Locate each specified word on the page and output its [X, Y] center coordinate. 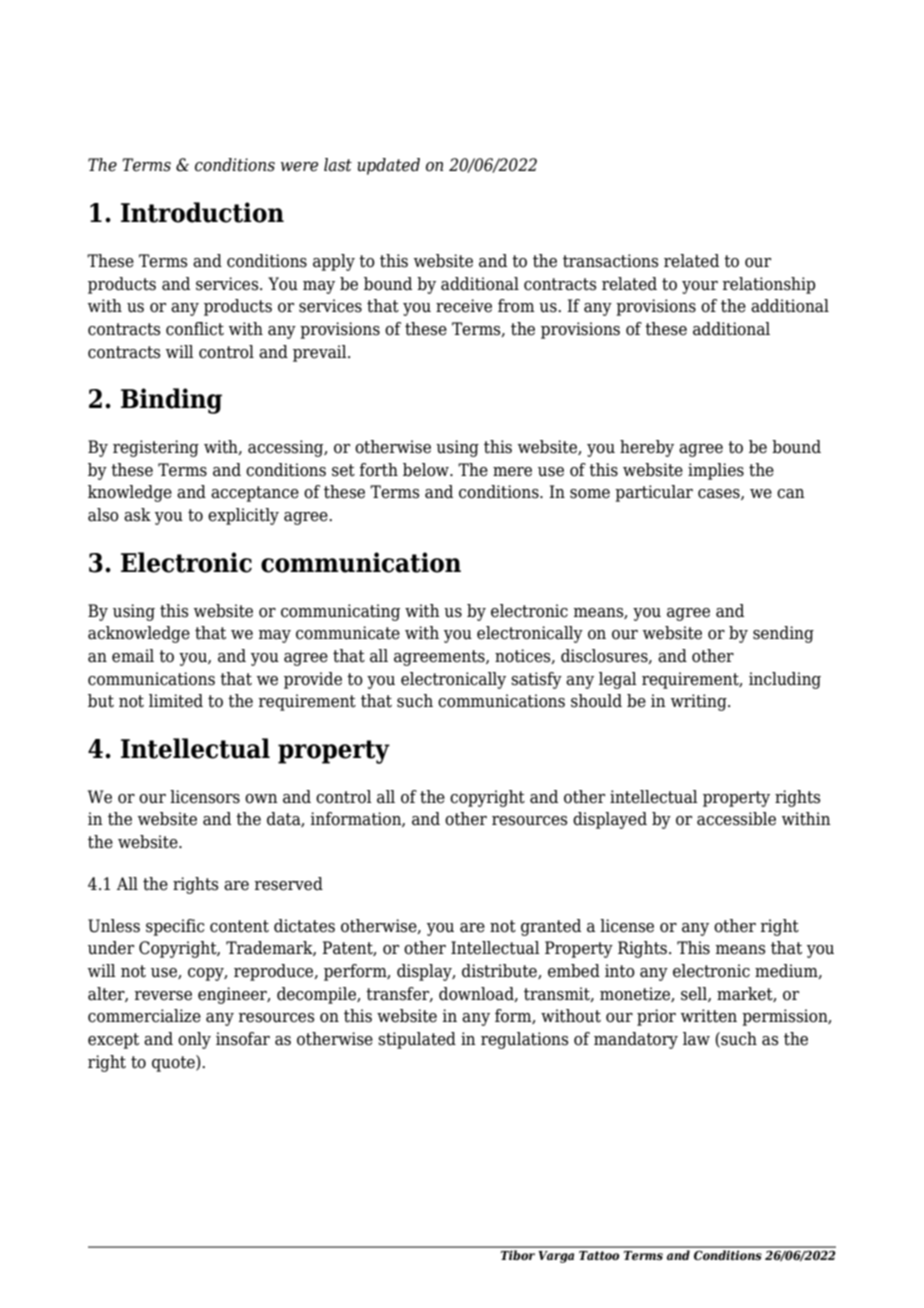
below [427, 470]
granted [551, 927]
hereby [647, 448]
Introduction [202, 212]
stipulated [417, 1040]
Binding [171, 401]
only [194, 1040]
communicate [348, 633]
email [133, 656]
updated [388, 166]
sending [783, 634]
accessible [736, 819]
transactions [611, 261]
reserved [288, 884]
